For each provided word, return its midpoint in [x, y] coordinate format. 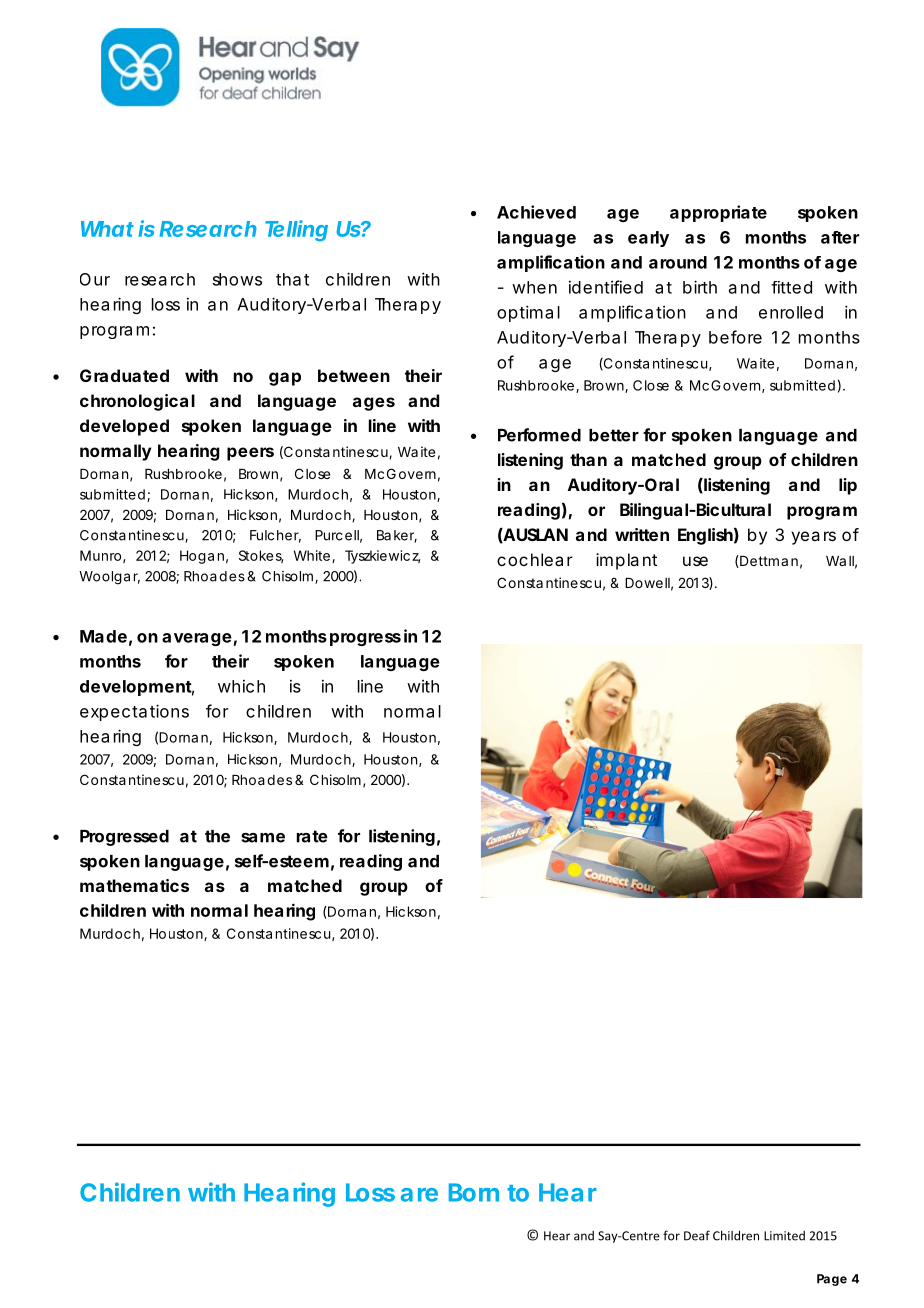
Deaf [697, 1235]
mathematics [134, 885]
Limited [784, 1236]
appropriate [718, 213]
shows [237, 279]
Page [832, 1280]
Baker [397, 536]
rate [312, 836]
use [695, 561]
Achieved [536, 212]
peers [250, 454]
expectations [134, 712]
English [705, 536]
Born [474, 1192]
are [419, 1195]
